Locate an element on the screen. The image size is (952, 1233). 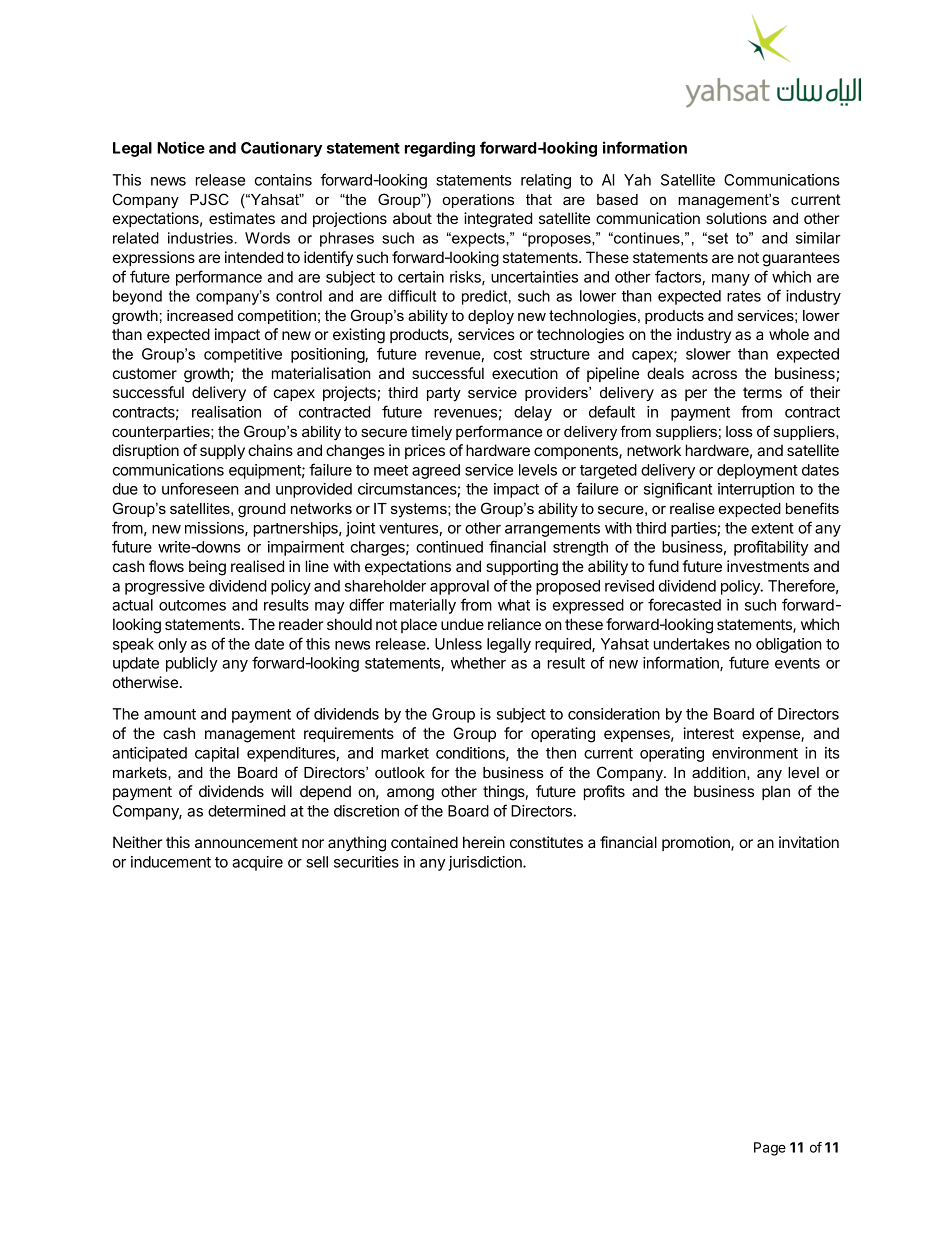
acquire is located at coordinates (257, 863).
